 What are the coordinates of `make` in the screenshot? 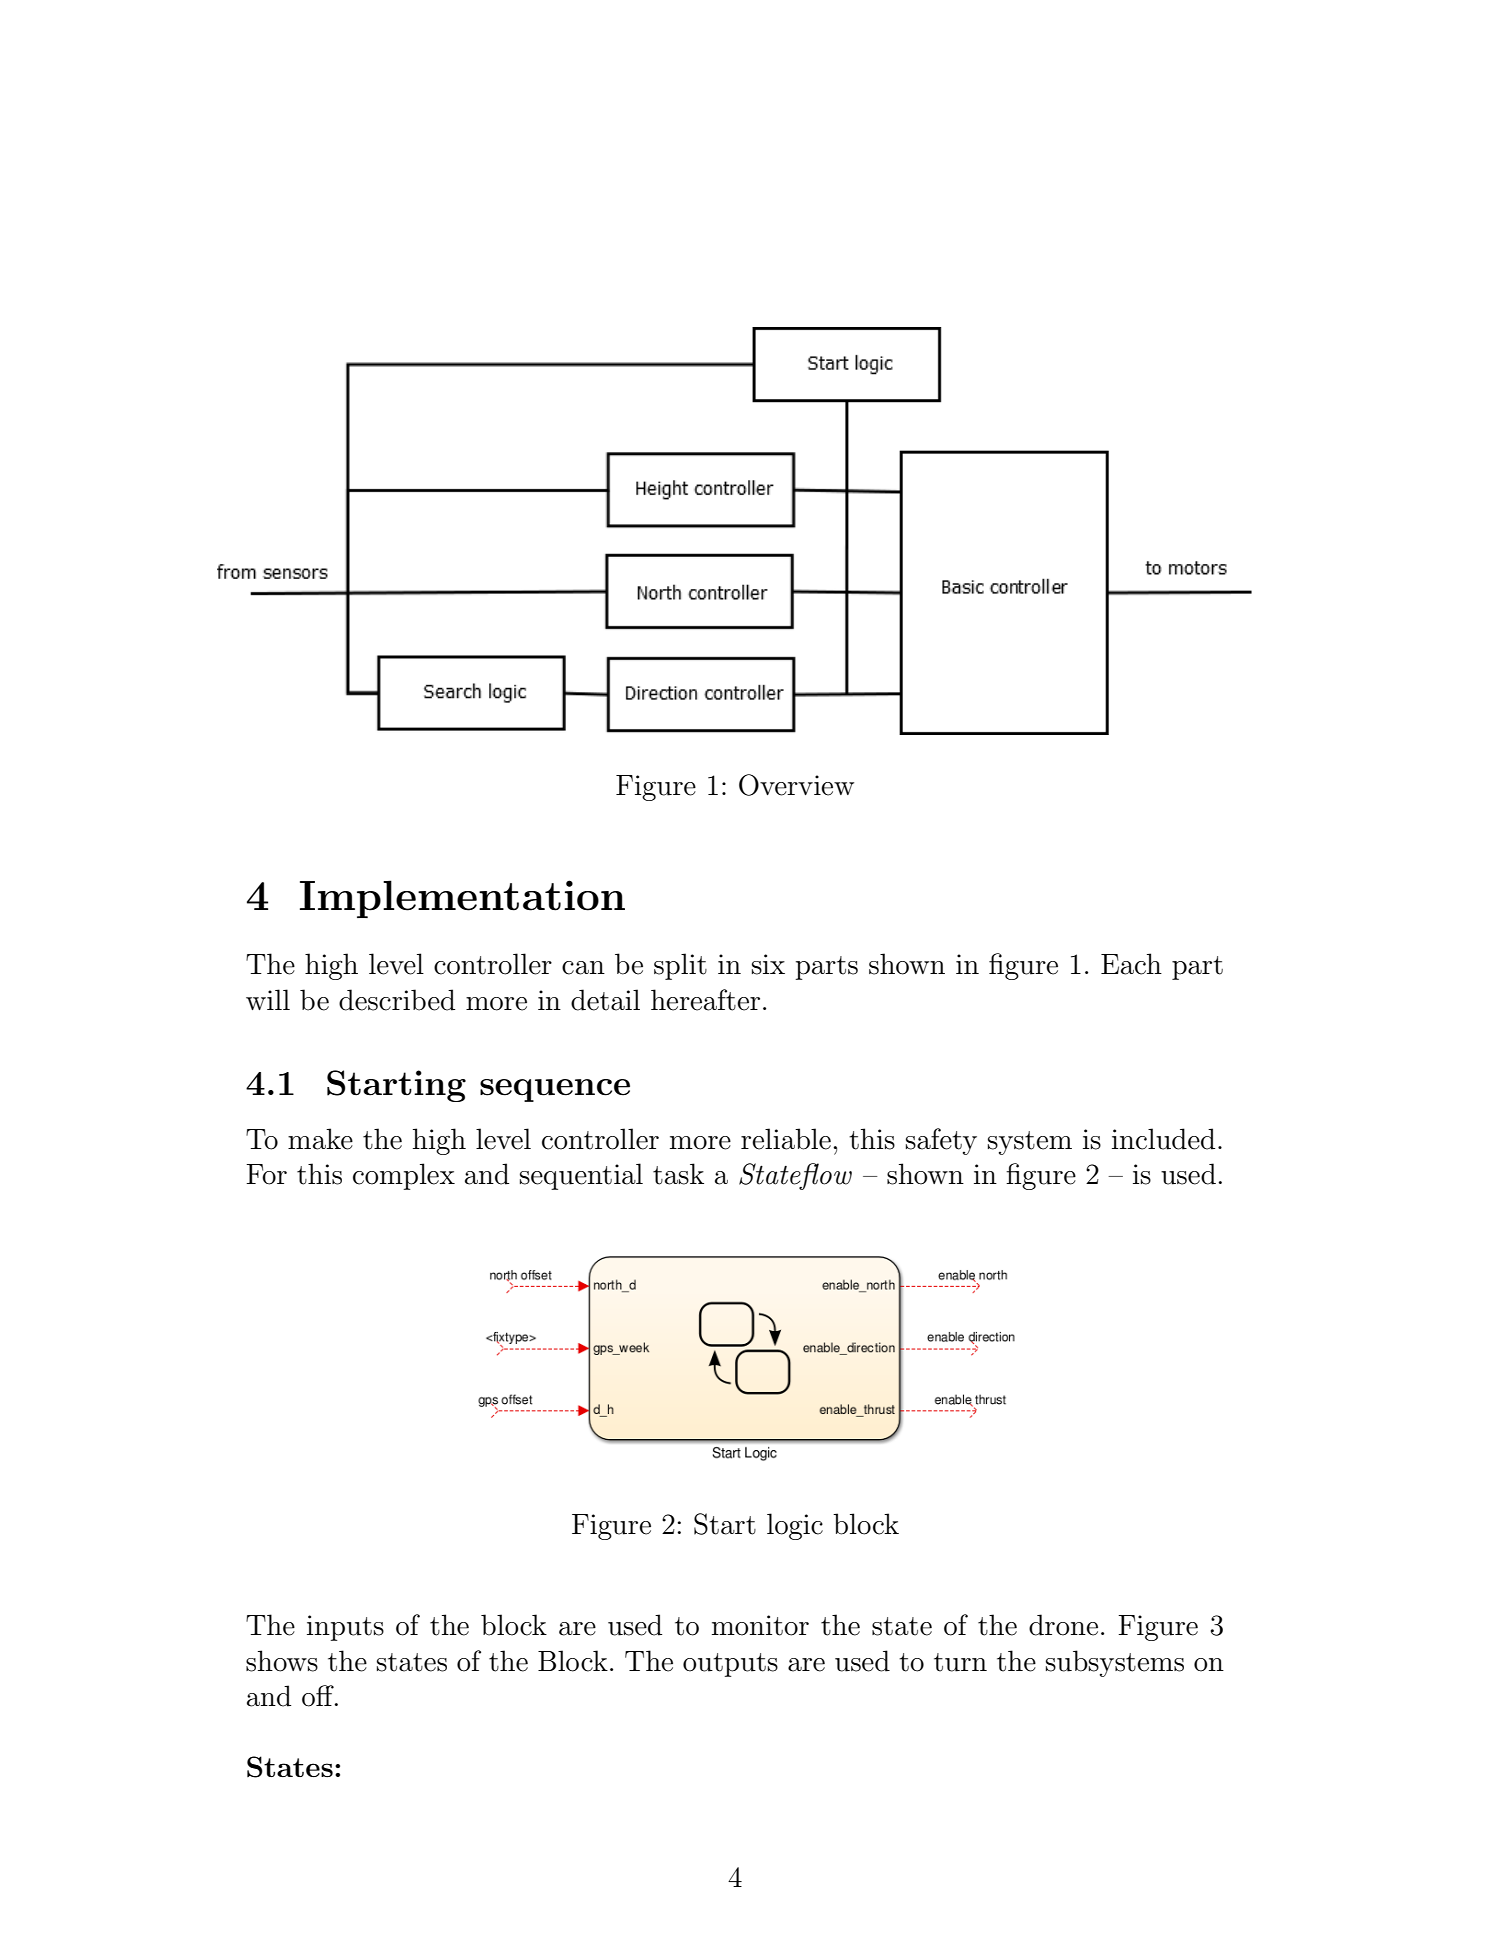 It's located at (320, 1139).
